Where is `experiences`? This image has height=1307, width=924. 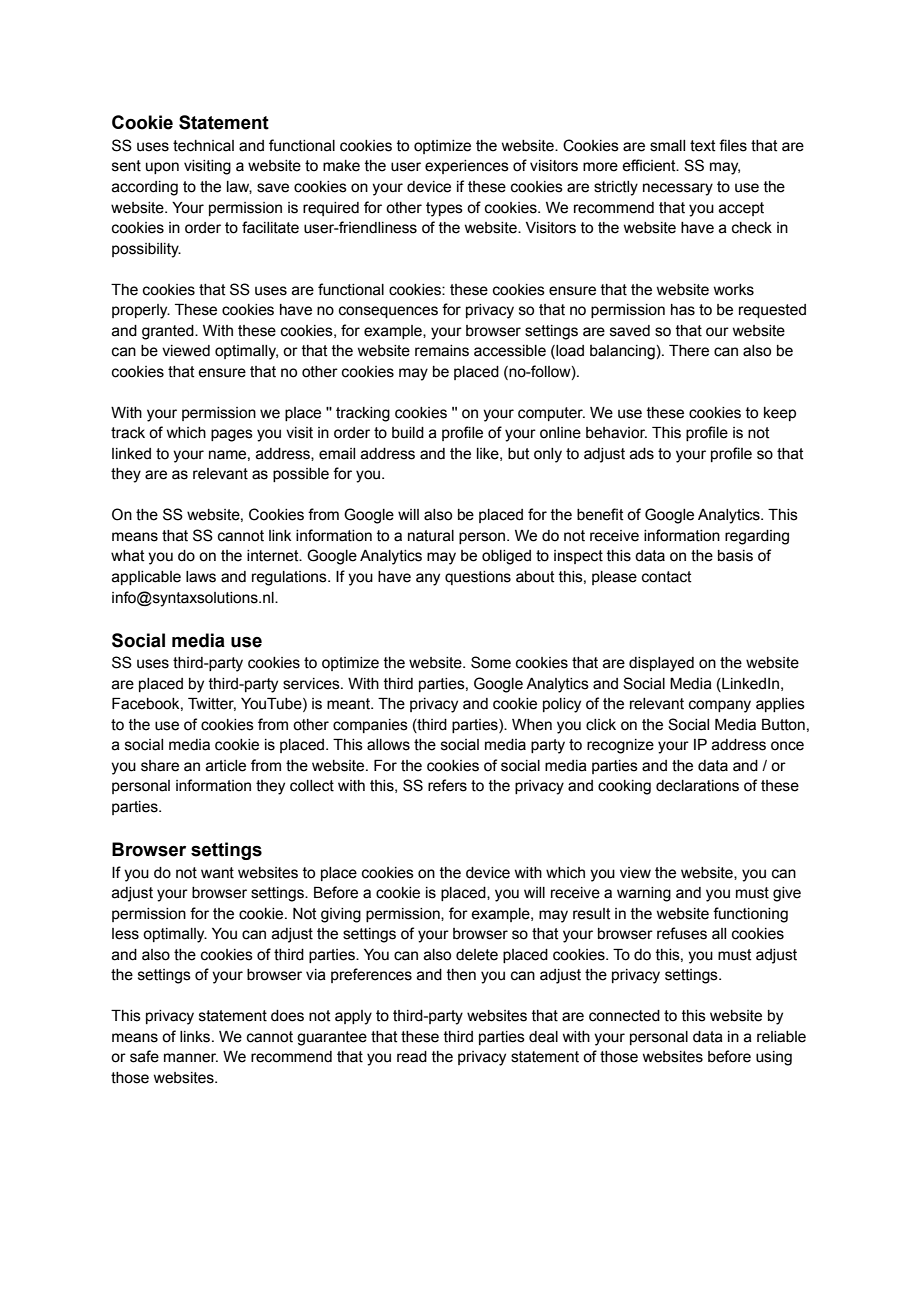
experiences is located at coordinates (467, 167).
